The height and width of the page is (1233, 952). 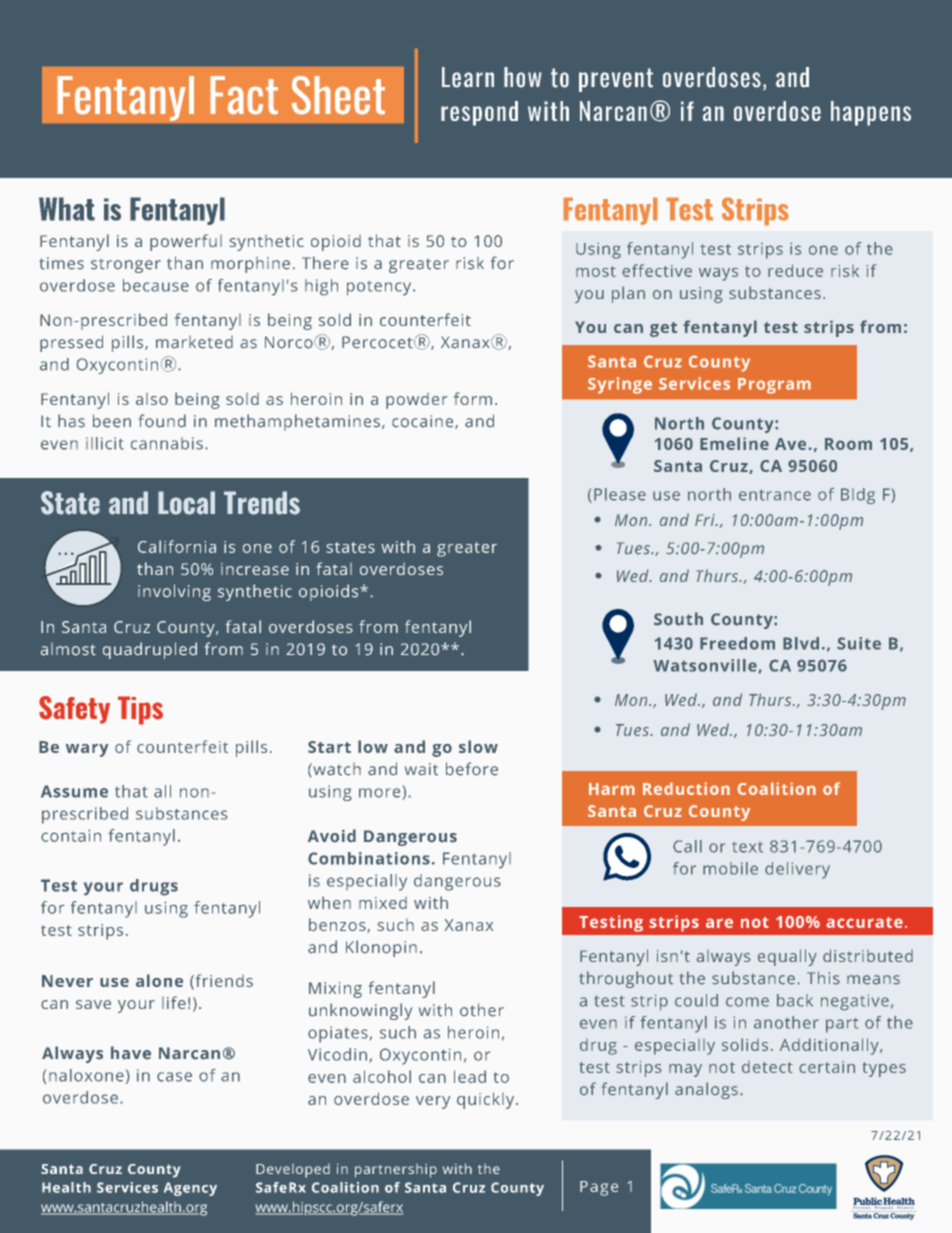 I want to click on potency, so click(x=380, y=288).
